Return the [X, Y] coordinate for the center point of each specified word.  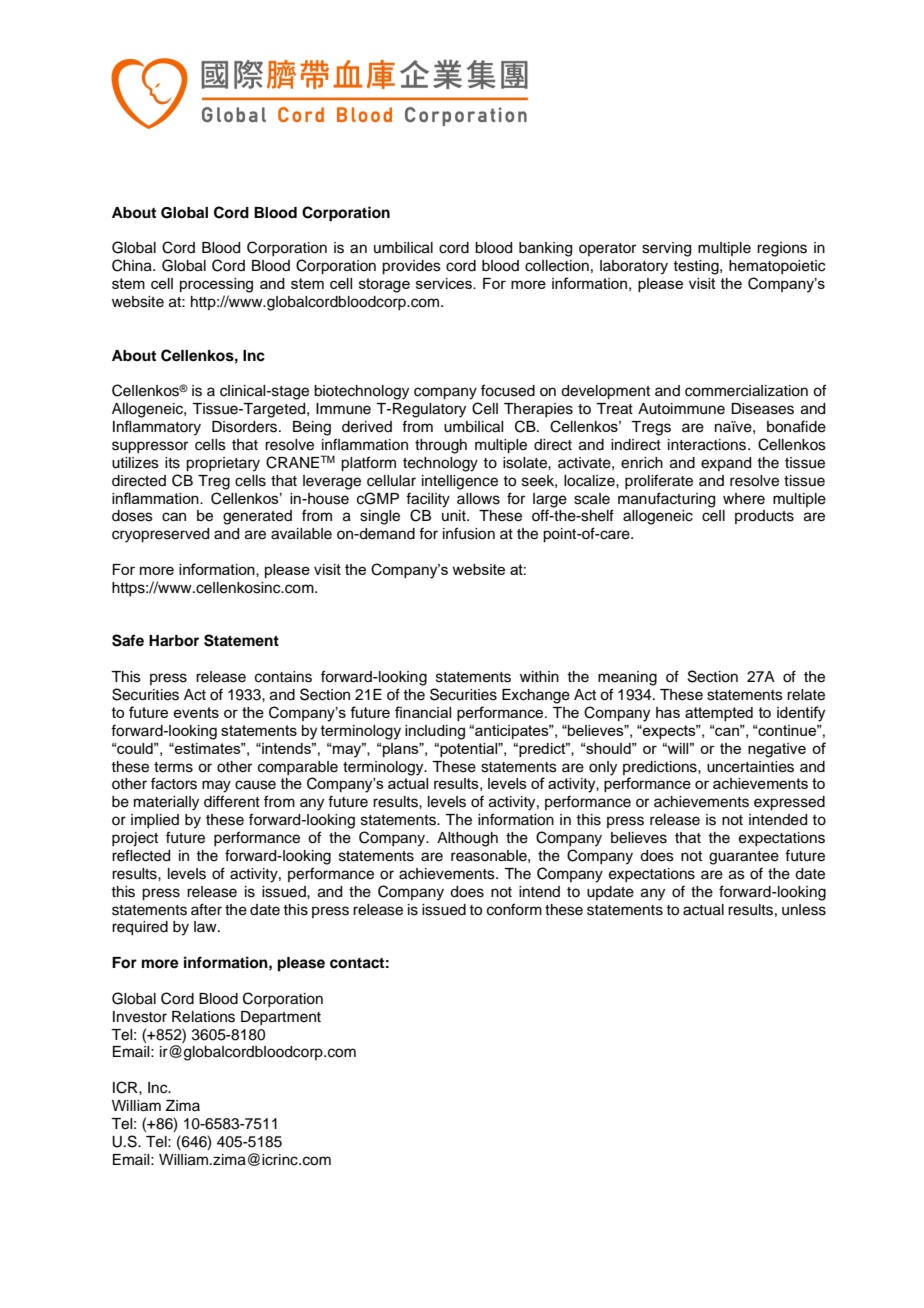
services [445, 283]
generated [257, 517]
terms [173, 767]
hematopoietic [777, 267]
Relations [203, 1017]
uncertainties [750, 767]
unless [804, 910]
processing [216, 285]
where [744, 499]
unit [455, 515]
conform [514, 909]
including [435, 732]
